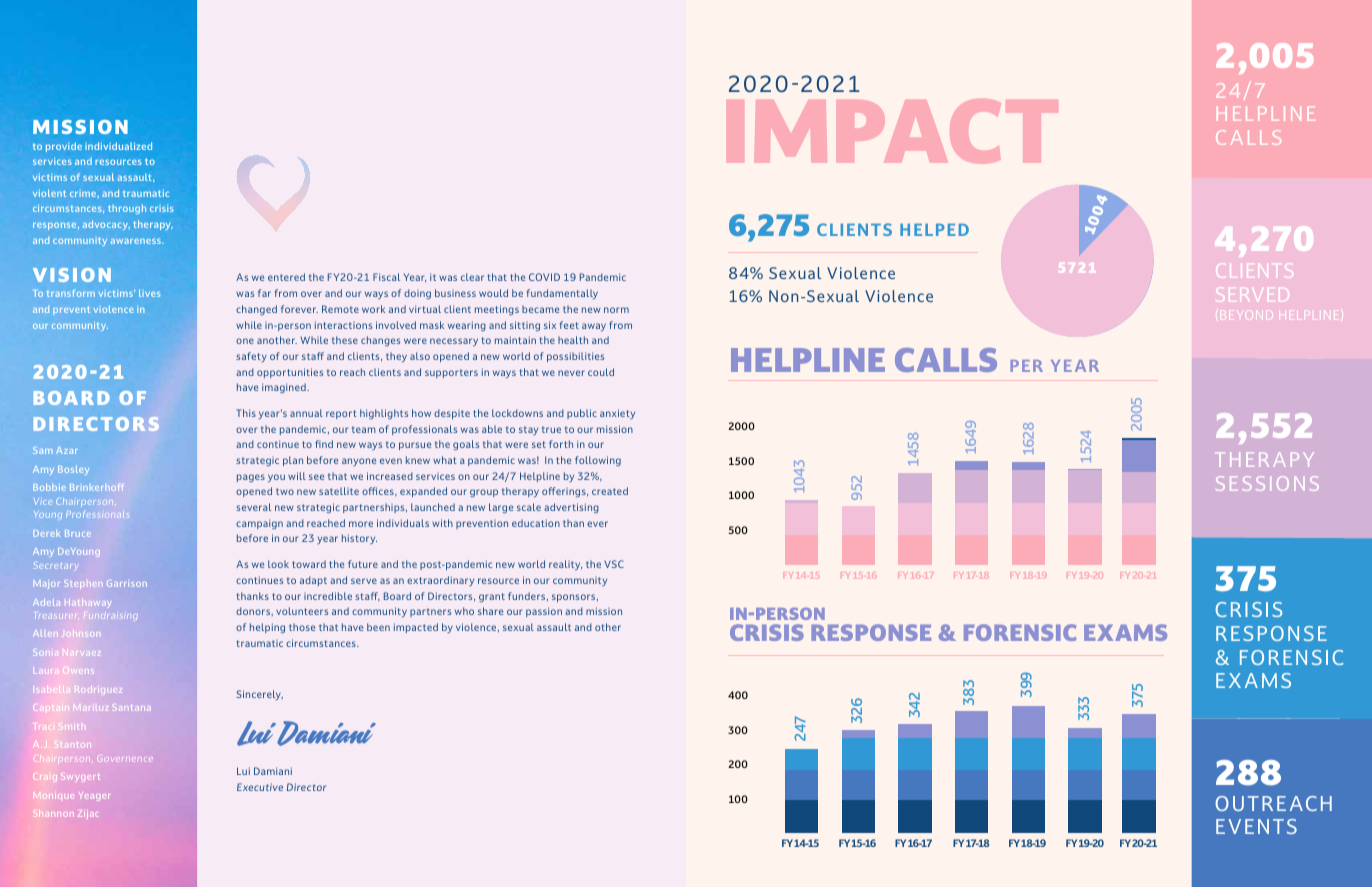 This document has height=887, width=1372. I want to click on Garrison, so click(127, 583).
